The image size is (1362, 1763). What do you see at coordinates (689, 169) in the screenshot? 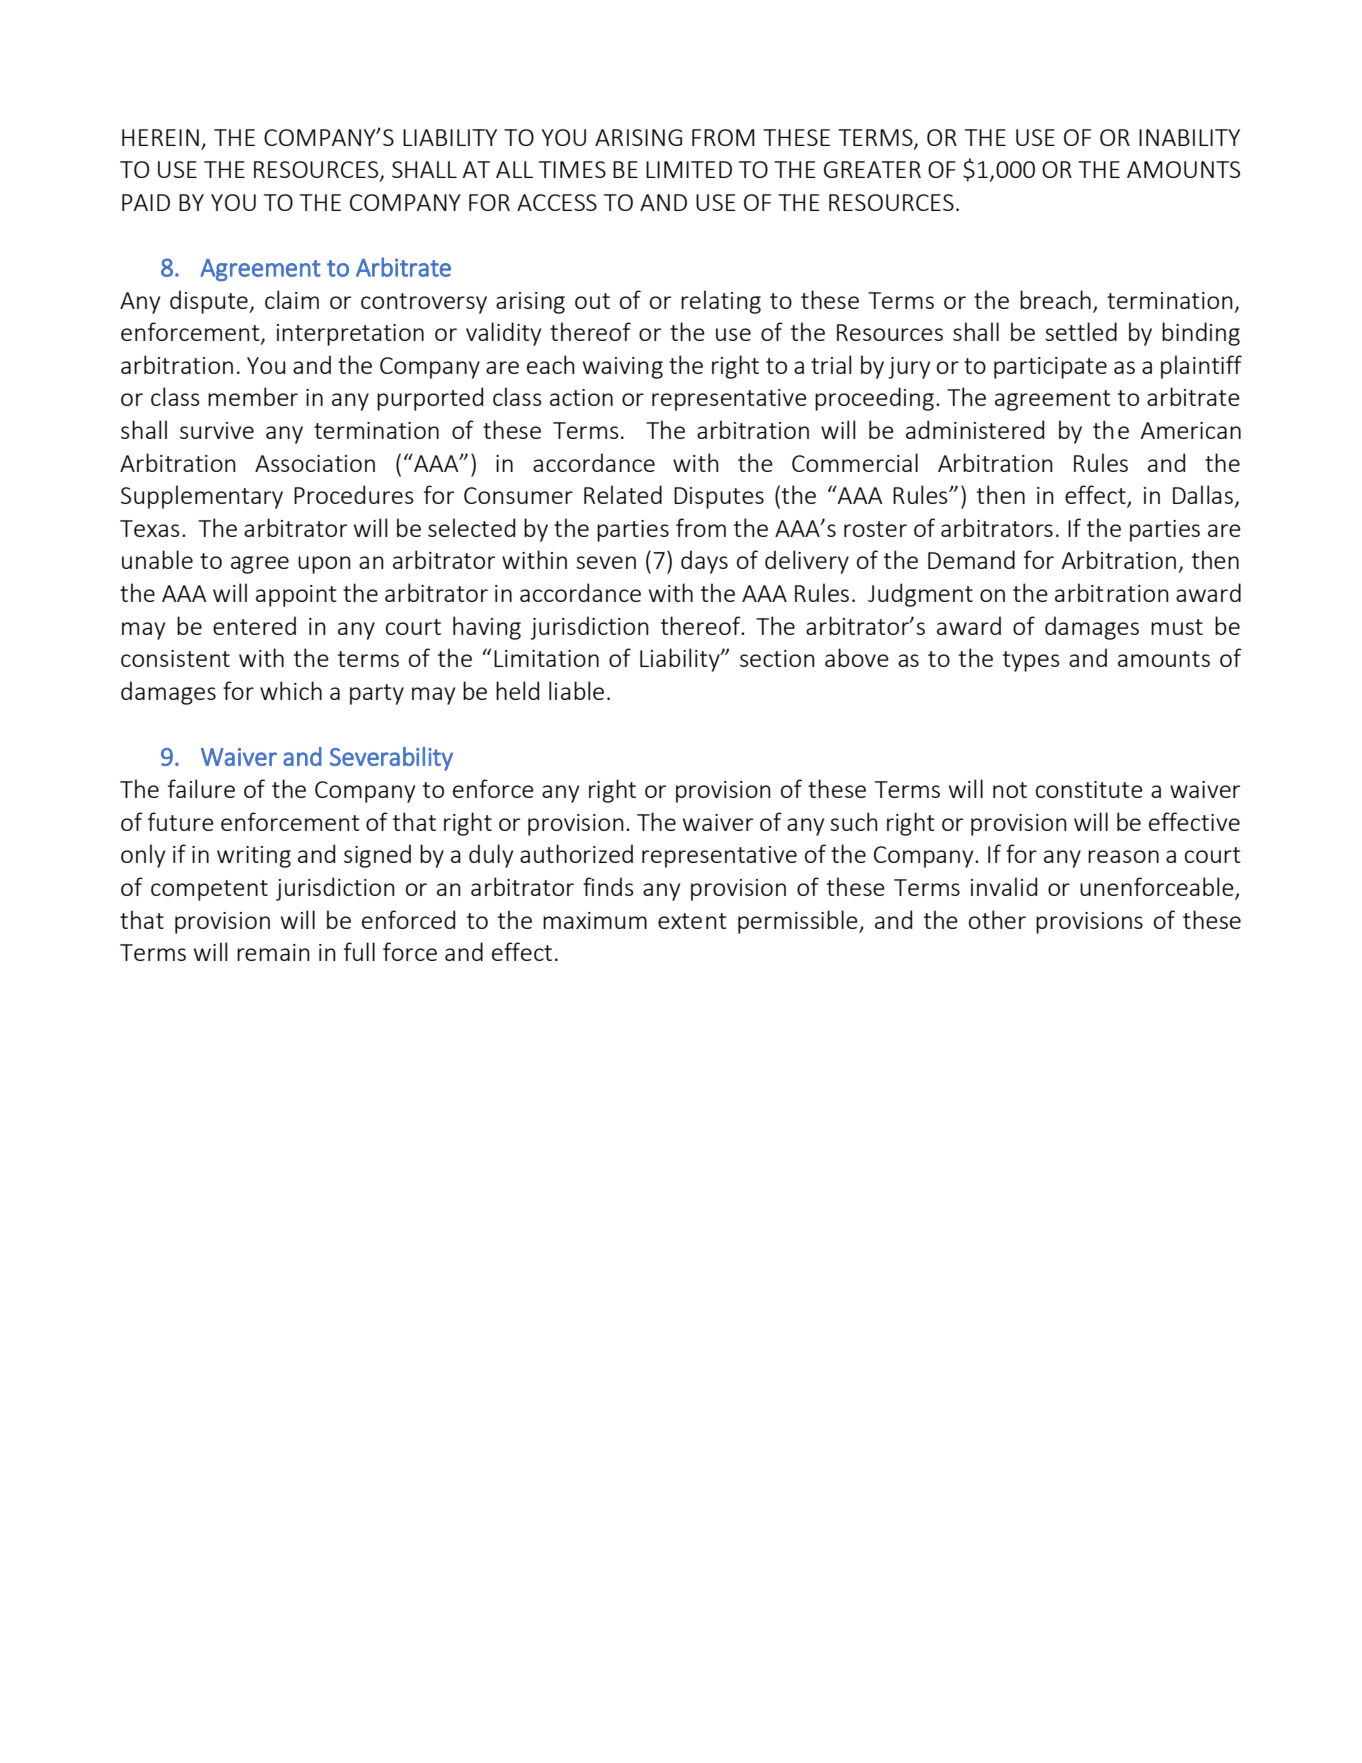
I see `LIMITED` at bounding box center [689, 169].
